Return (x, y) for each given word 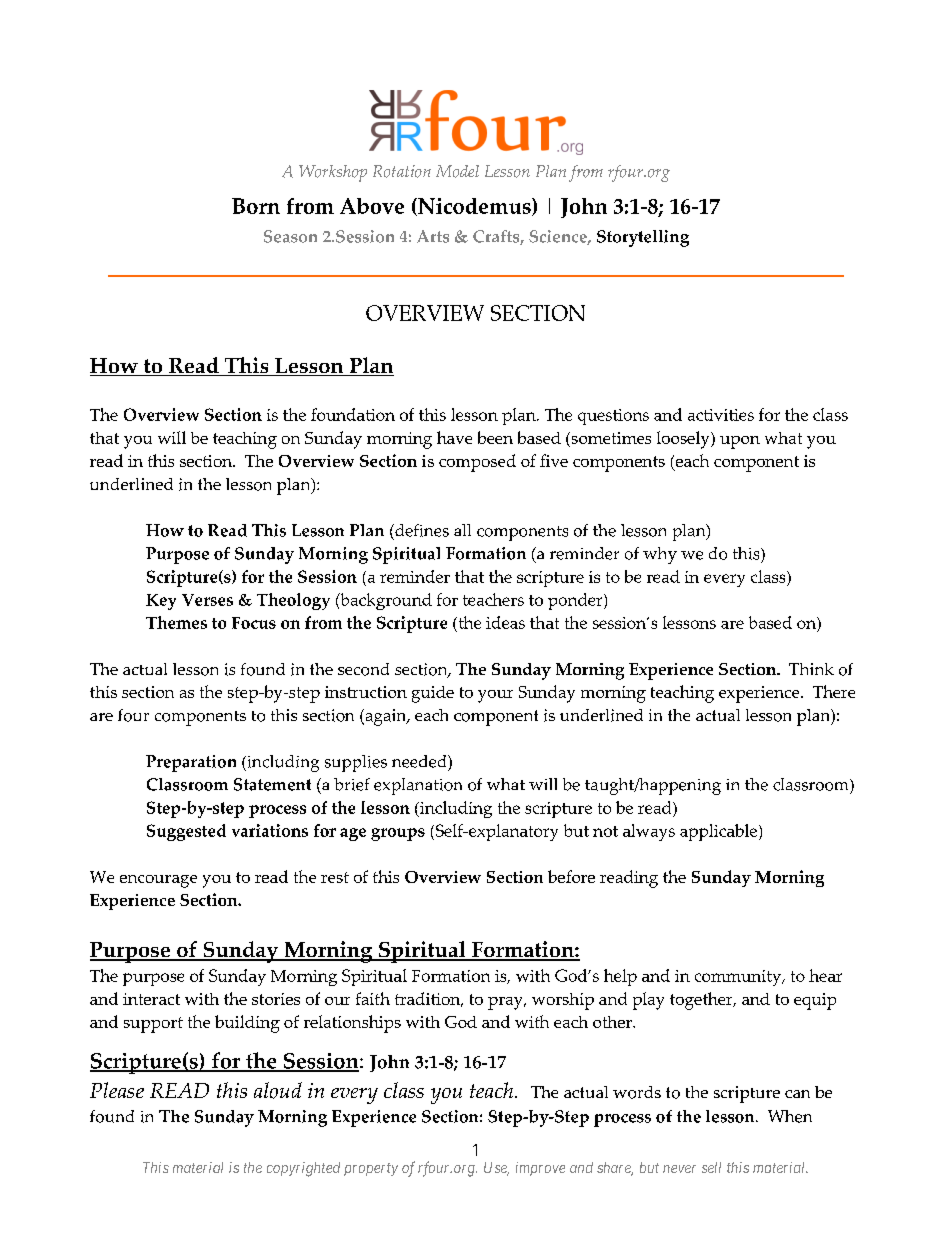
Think (811, 669)
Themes (176, 622)
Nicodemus (474, 207)
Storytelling (643, 238)
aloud (278, 1090)
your (495, 696)
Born (256, 206)
